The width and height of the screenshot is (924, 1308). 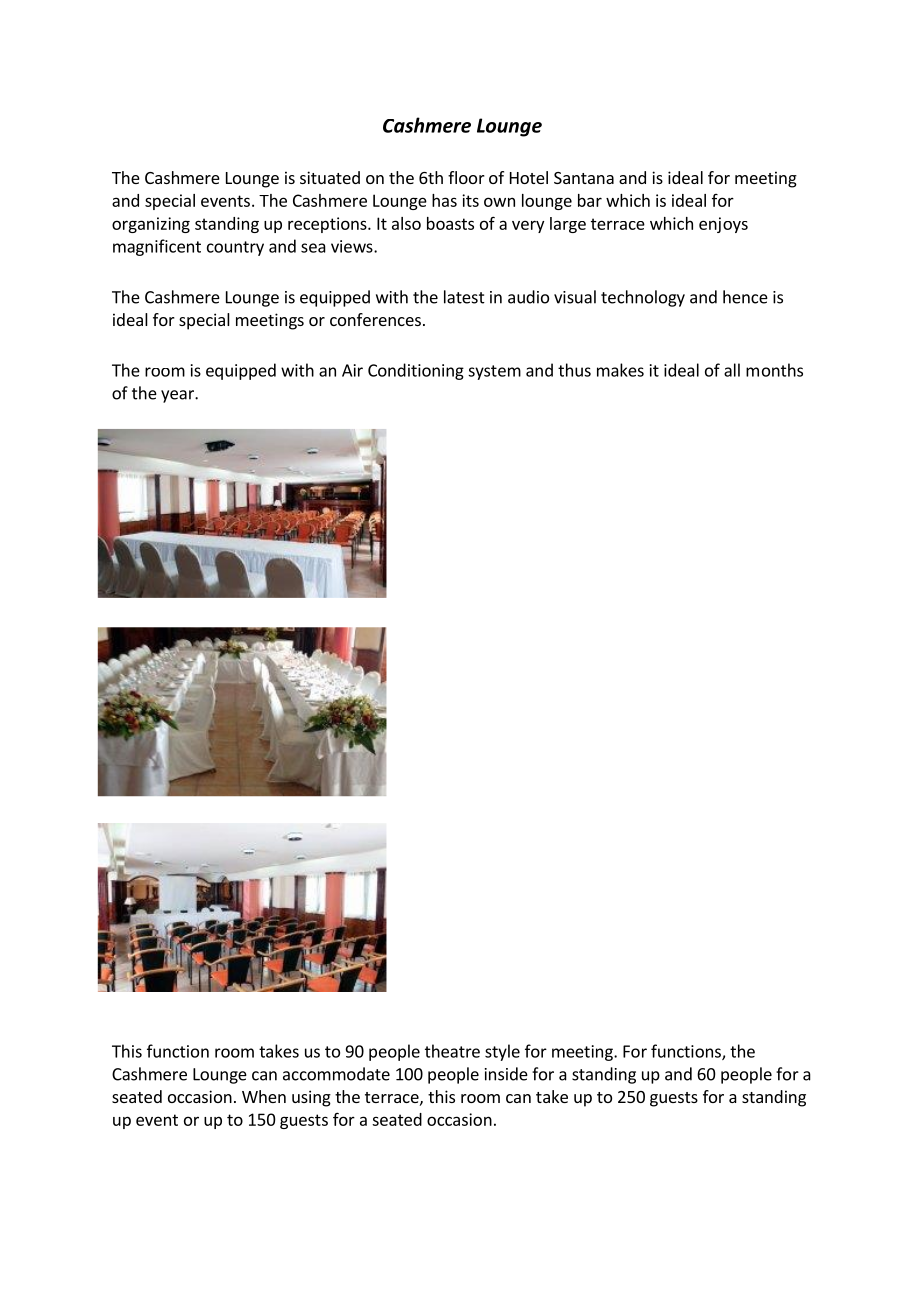 What do you see at coordinates (178, 396) in the screenshot?
I see `year` at bounding box center [178, 396].
